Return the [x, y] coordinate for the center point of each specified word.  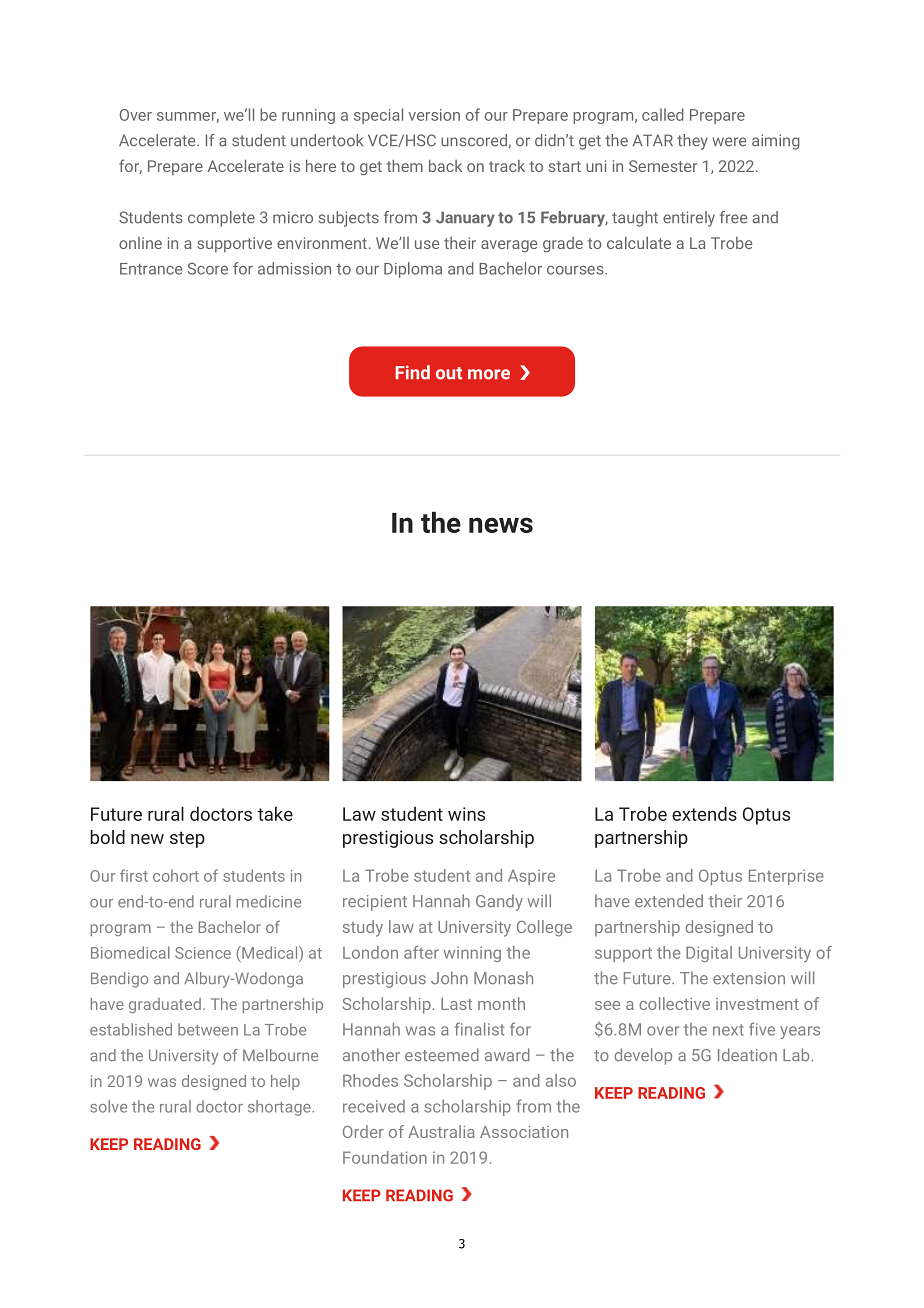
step [187, 839]
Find [412, 372]
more [489, 374]
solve [108, 1106]
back [445, 166]
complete [221, 219]
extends [704, 813]
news [501, 525]
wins [466, 814]
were [729, 142]
